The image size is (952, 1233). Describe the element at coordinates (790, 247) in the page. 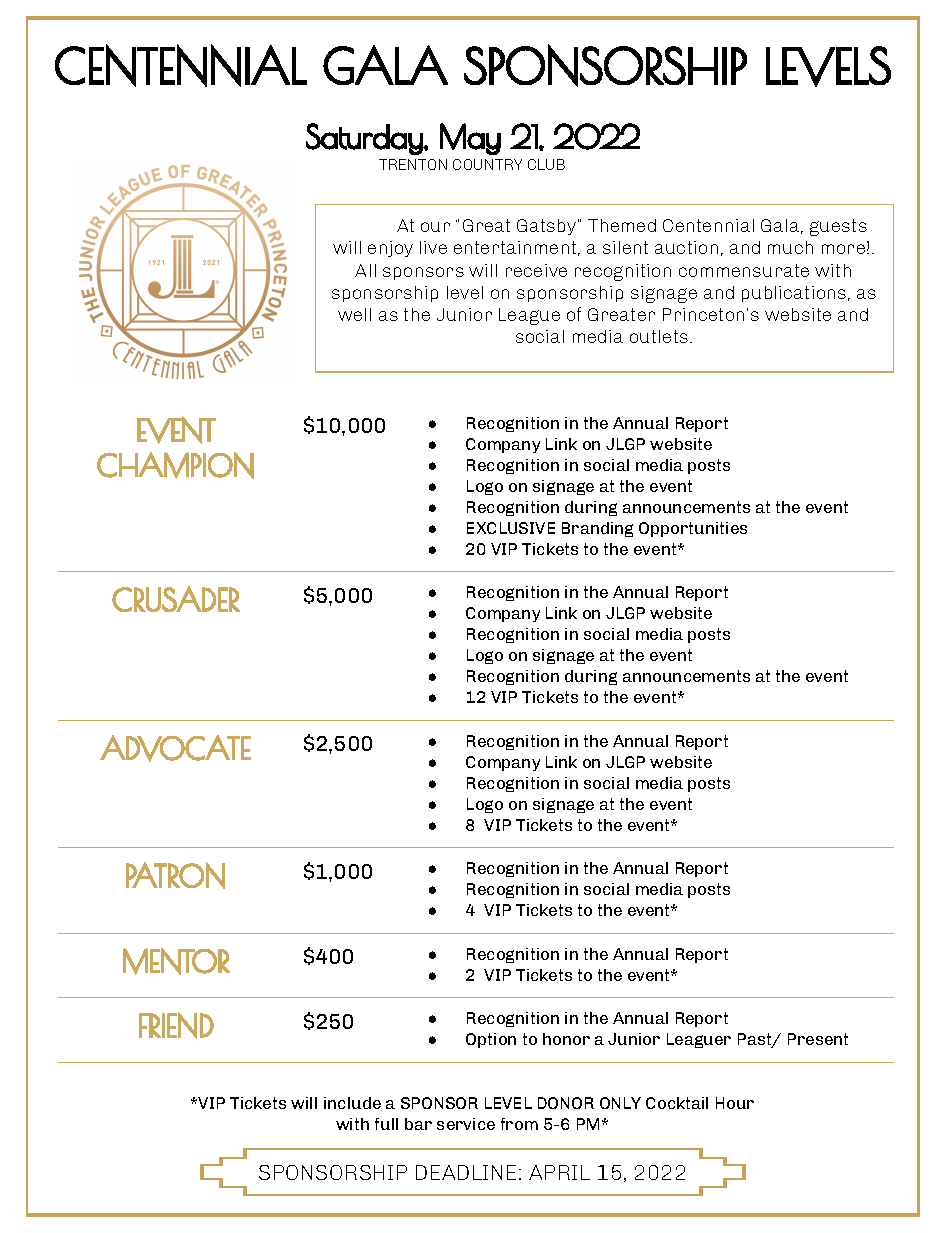

I see `much` at that location.
